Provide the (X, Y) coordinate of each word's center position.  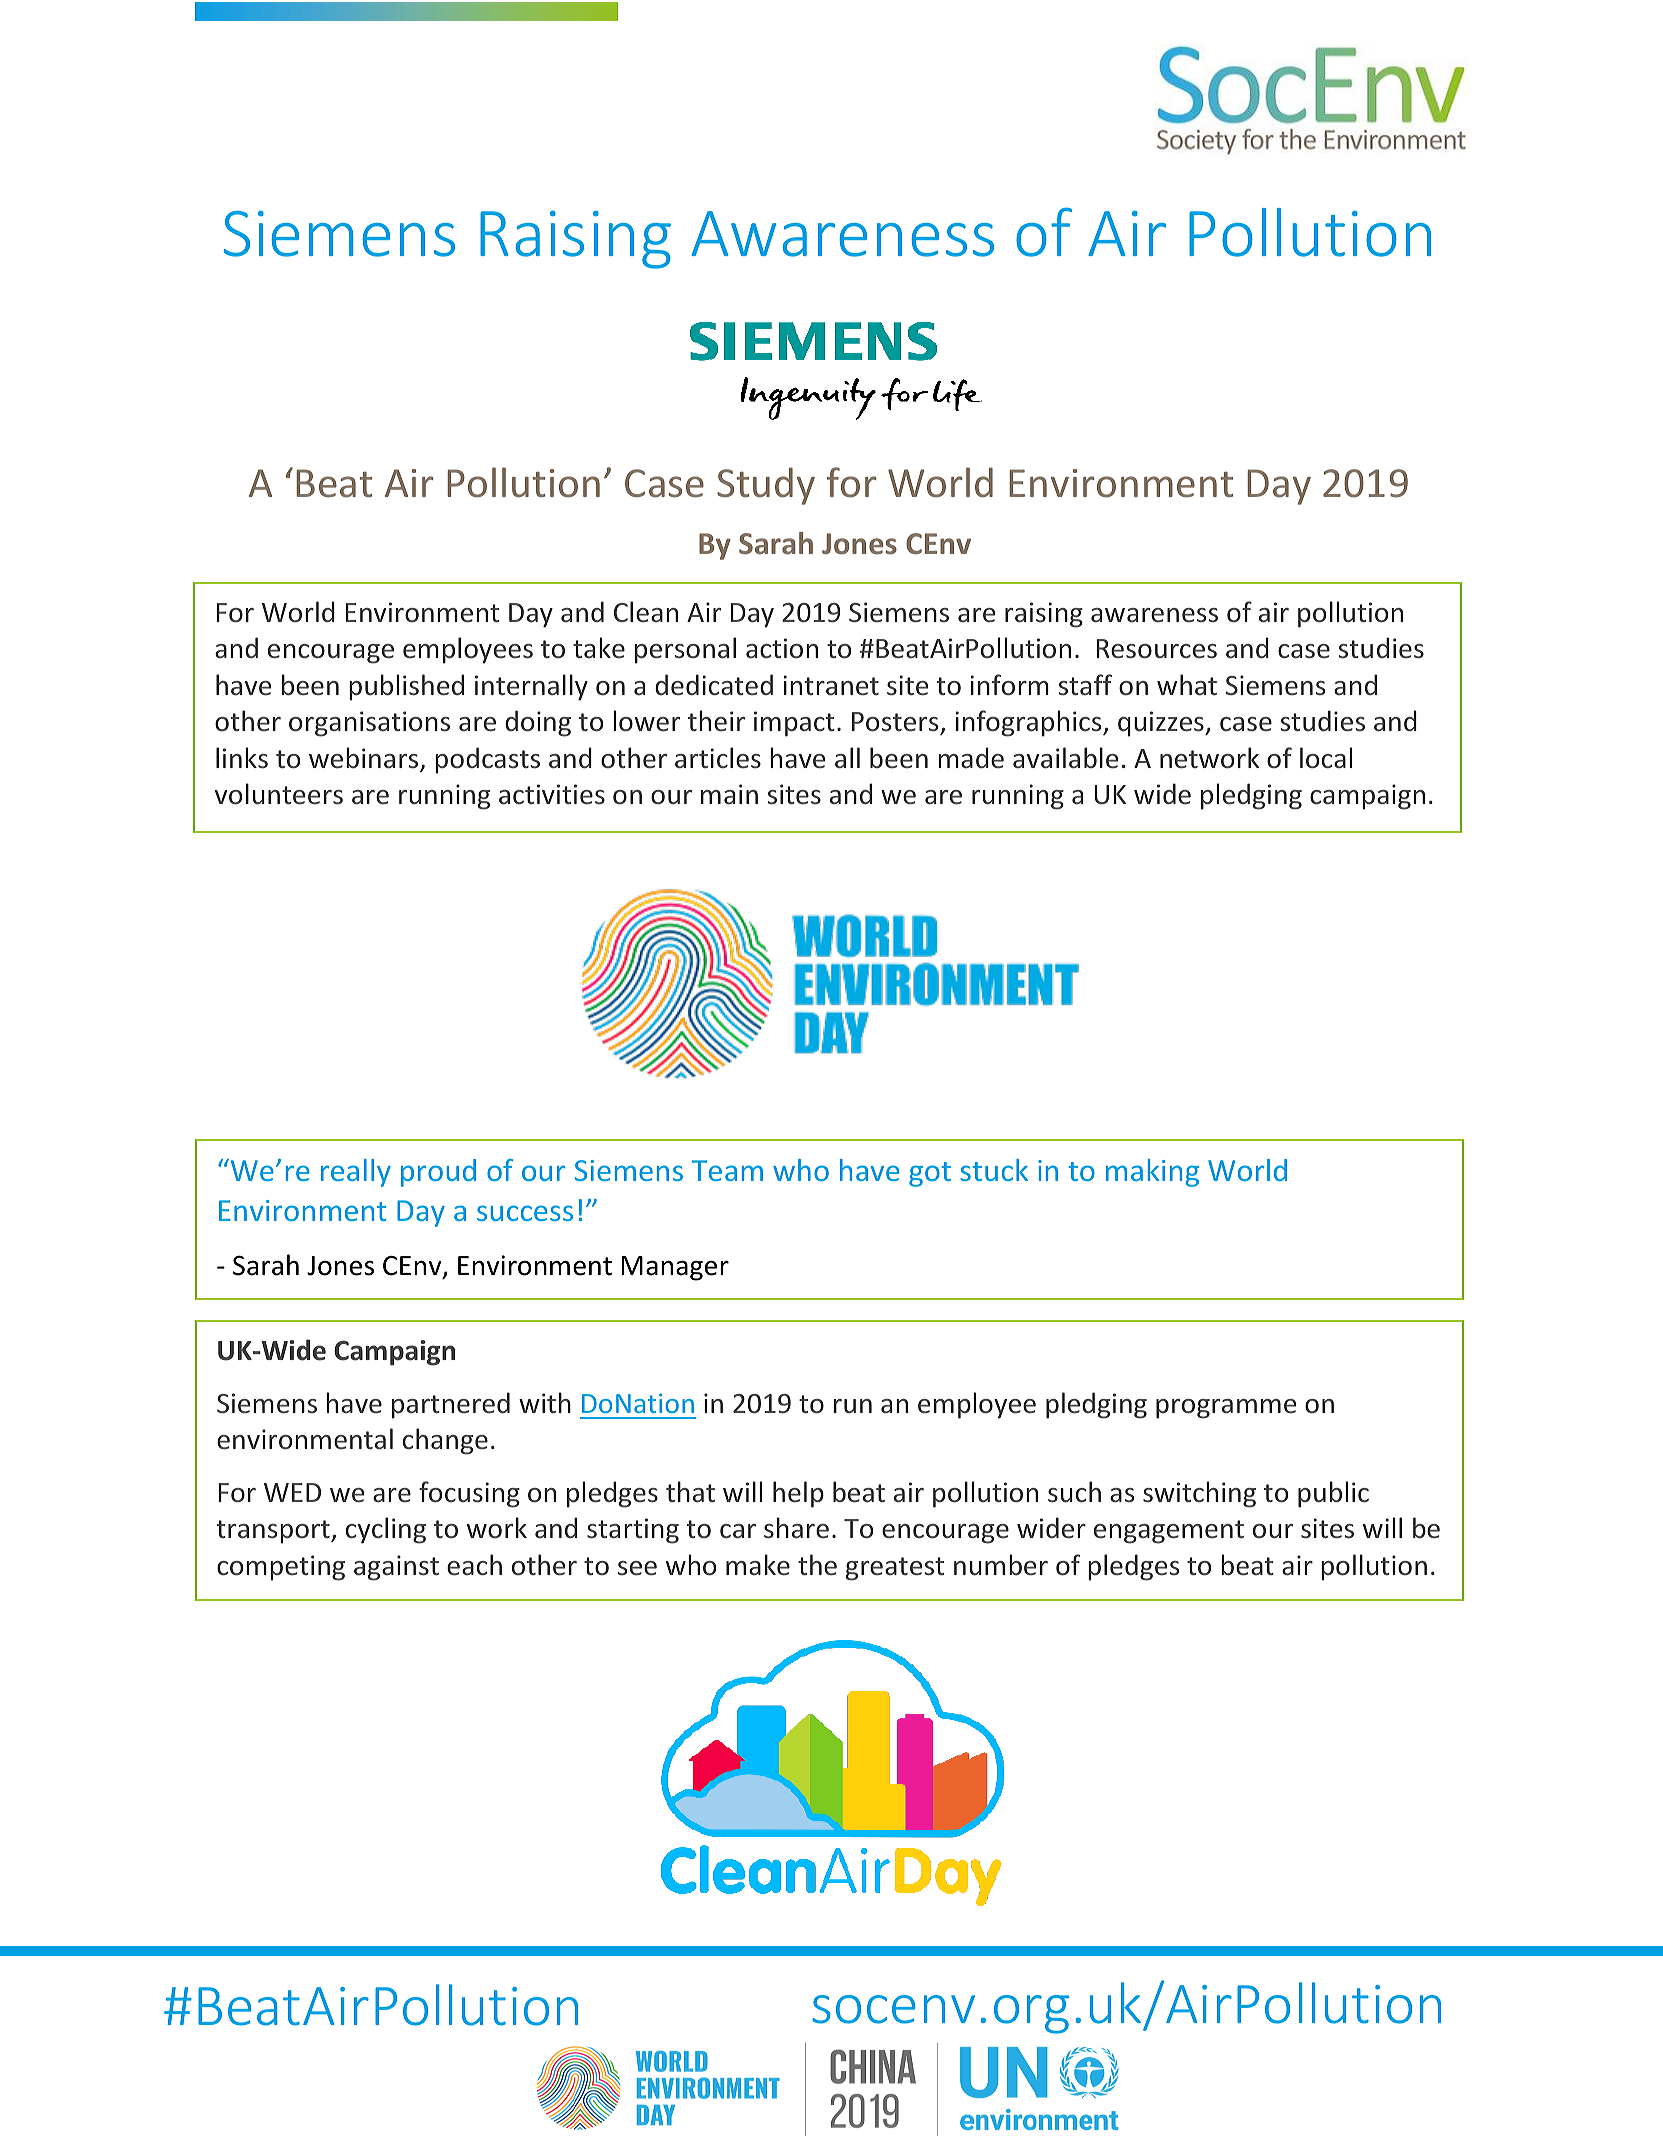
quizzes (1162, 724)
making (1152, 1173)
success (525, 1213)
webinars (365, 759)
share (796, 1528)
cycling (386, 1530)
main (729, 794)
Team (727, 1170)
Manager (675, 1268)
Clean (646, 612)
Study (766, 486)
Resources (1157, 649)
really (356, 1173)
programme (1226, 1409)
